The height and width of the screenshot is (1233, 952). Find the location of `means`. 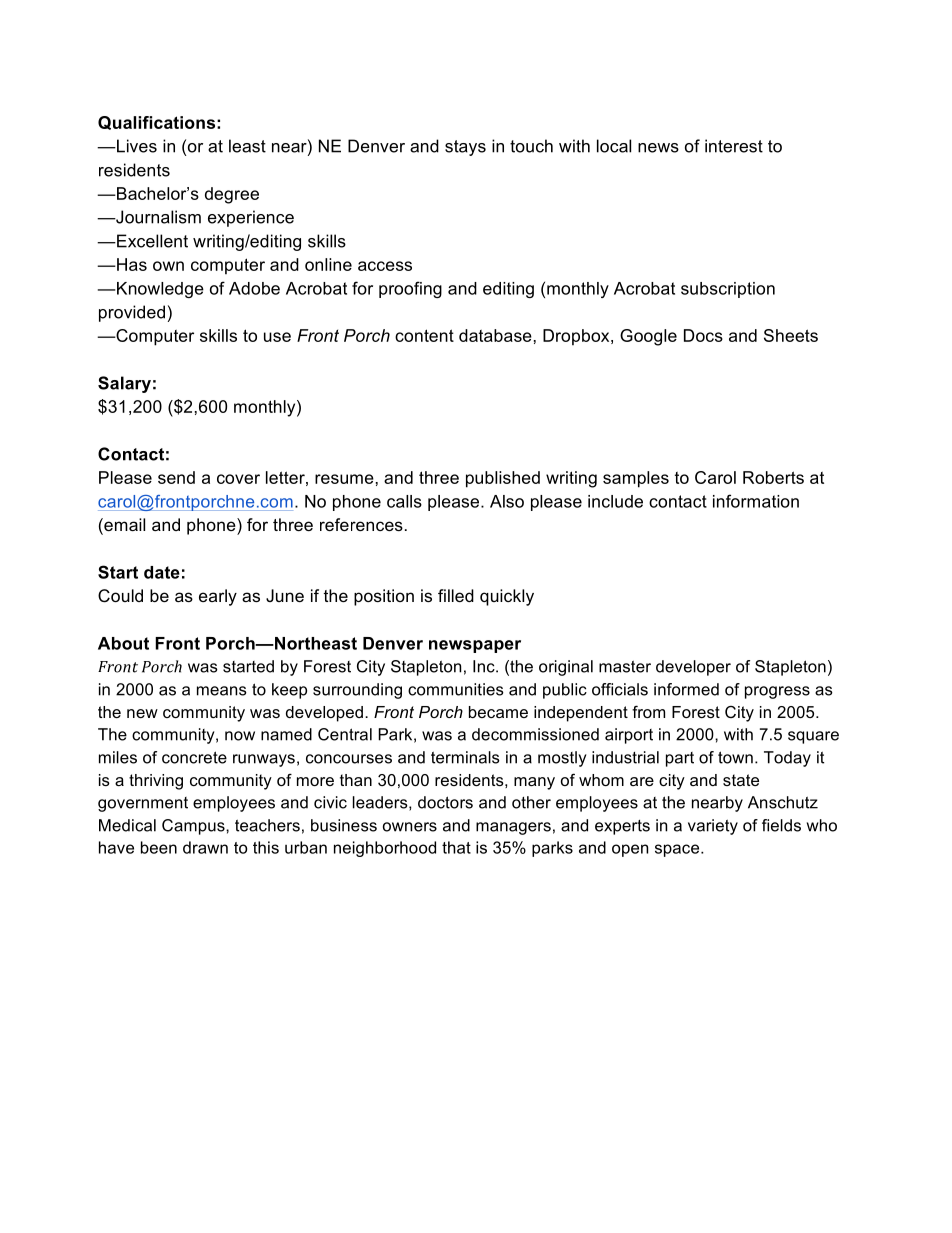

means is located at coordinates (222, 691).
